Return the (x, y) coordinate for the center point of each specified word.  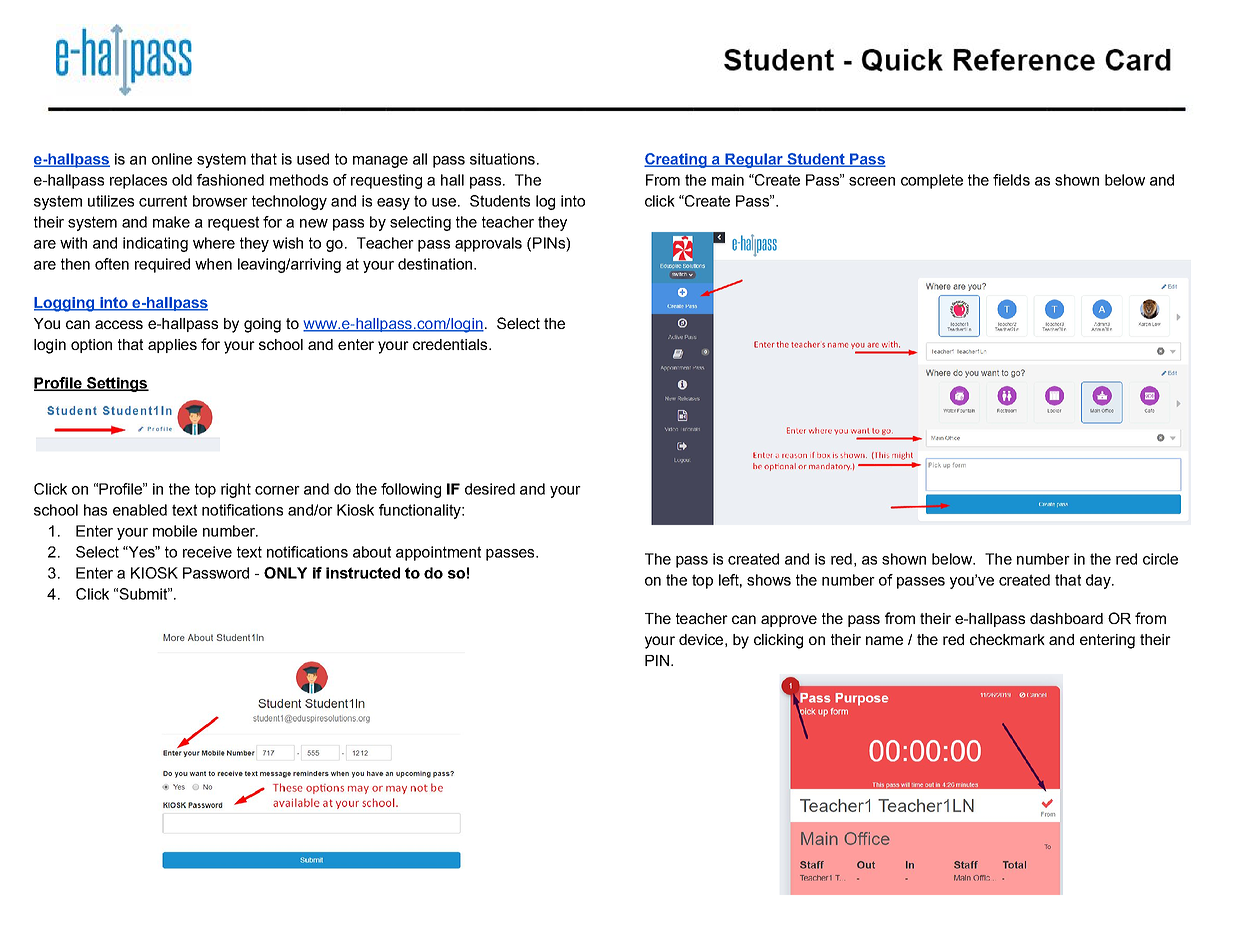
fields (1011, 180)
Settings (116, 384)
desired (490, 489)
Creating (676, 160)
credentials (451, 344)
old (182, 180)
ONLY (285, 573)
